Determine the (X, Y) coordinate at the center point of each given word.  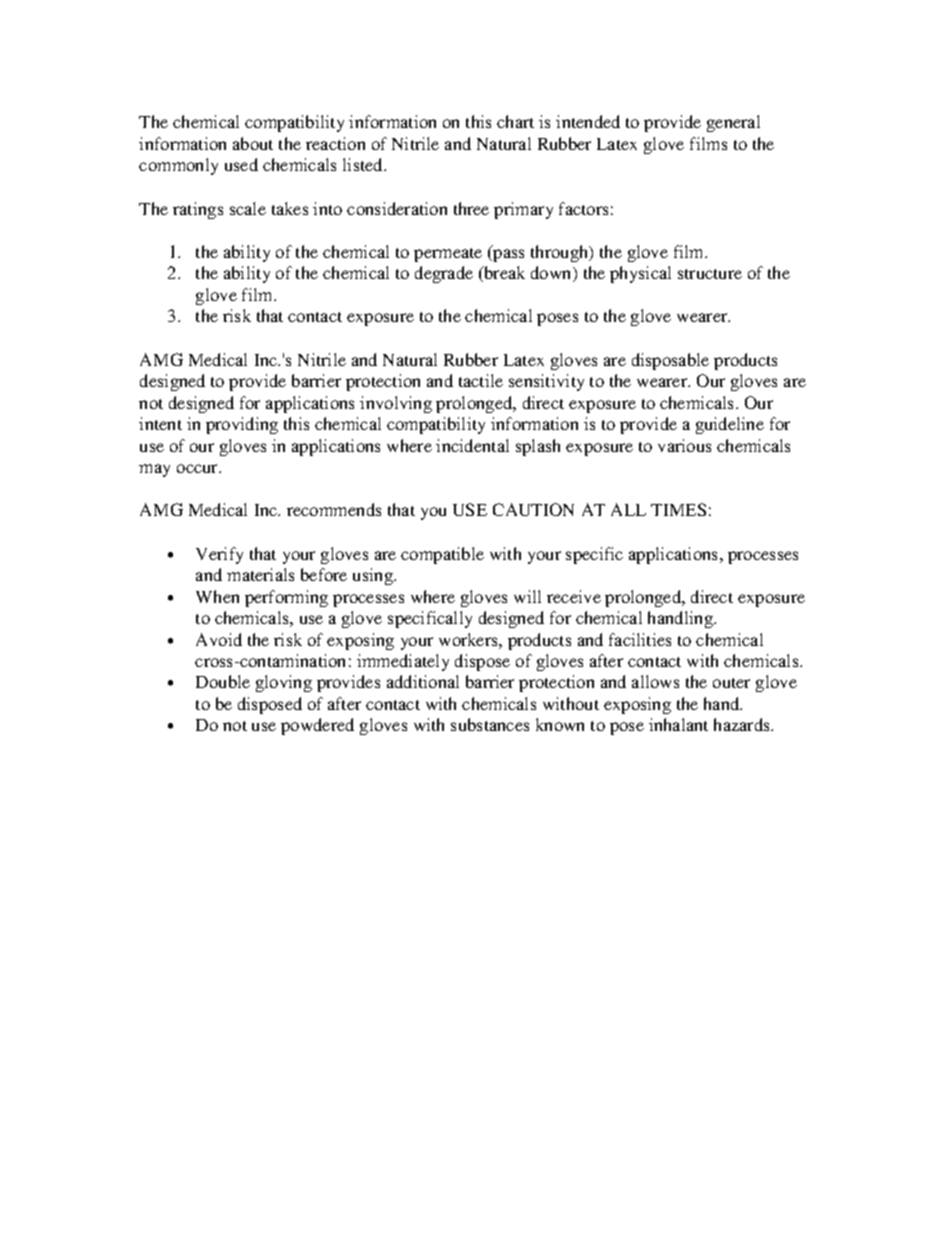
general (733, 123)
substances (490, 724)
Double (223, 681)
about (253, 143)
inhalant (678, 724)
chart (515, 121)
